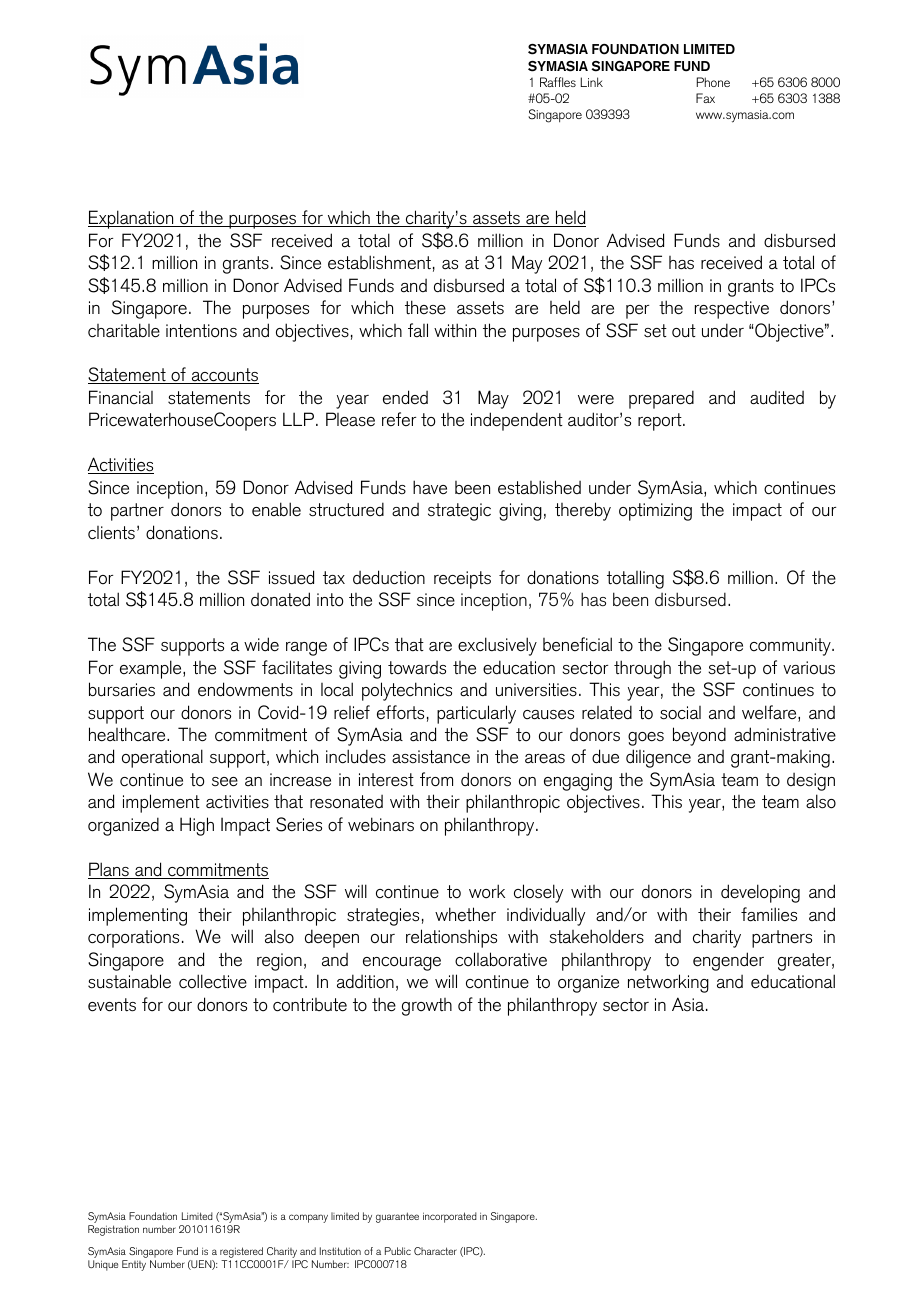 The width and height of the screenshot is (924, 1308). Describe the element at coordinates (417, 668) in the screenshot. I see `towards` at that location.
